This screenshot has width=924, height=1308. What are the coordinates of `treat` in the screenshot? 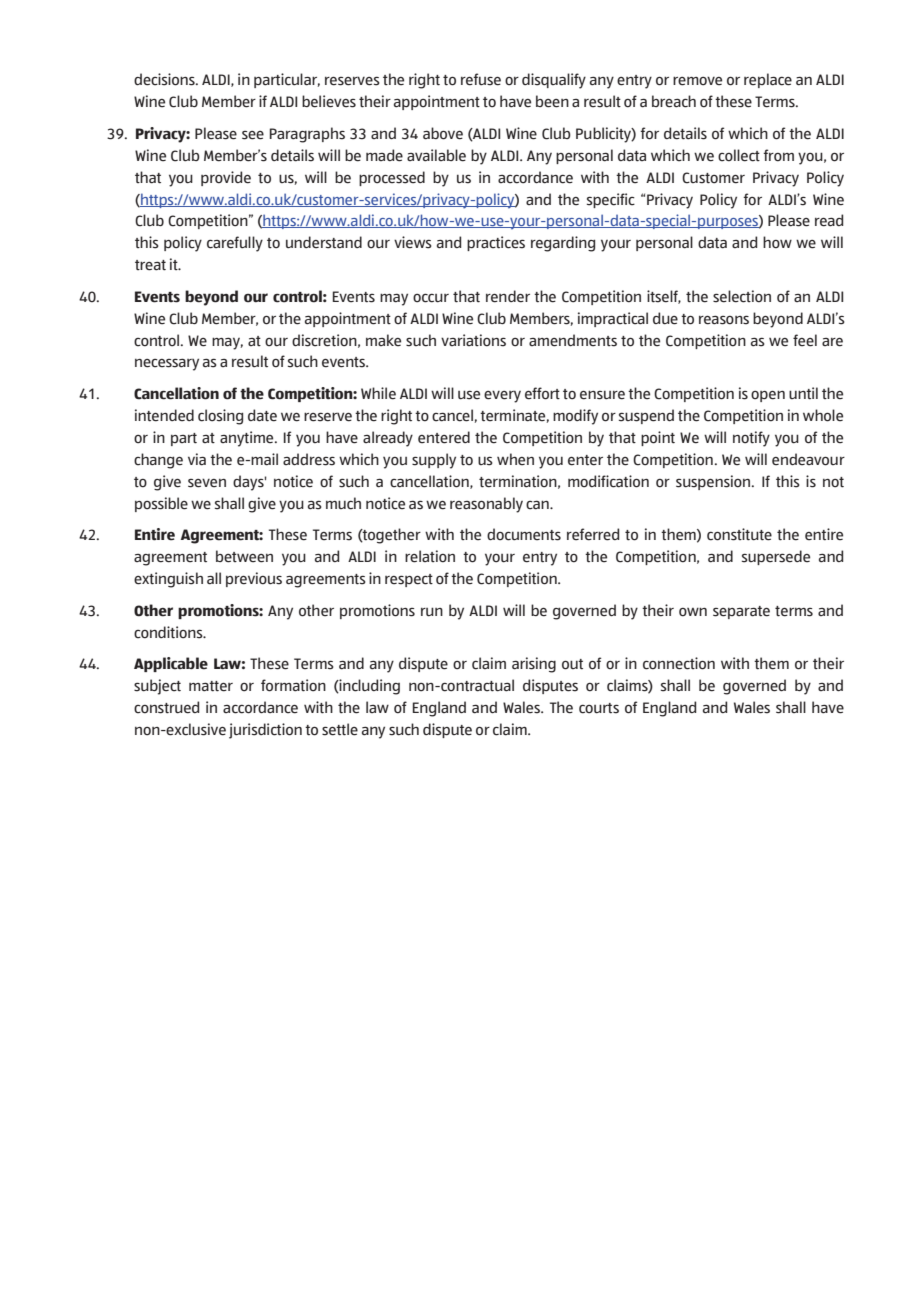 It's located at (150, 265).
